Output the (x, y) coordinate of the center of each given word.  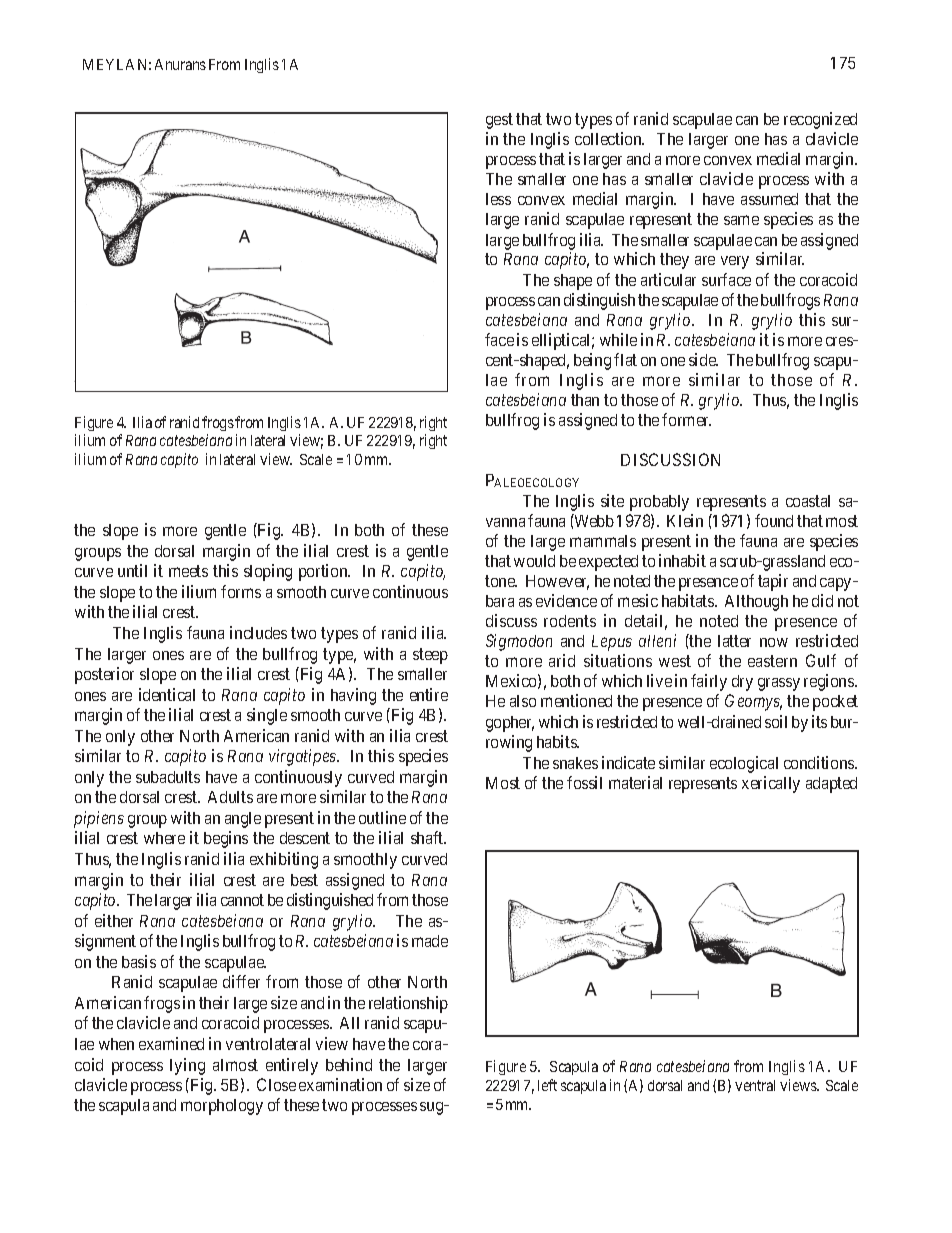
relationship (408, 1004)
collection (609, 138)
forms (241, 591)
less (498, 199)
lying (187, 1066)
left (547, 1085)
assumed (769, 199)
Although (756, 603)
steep (430, 656)
